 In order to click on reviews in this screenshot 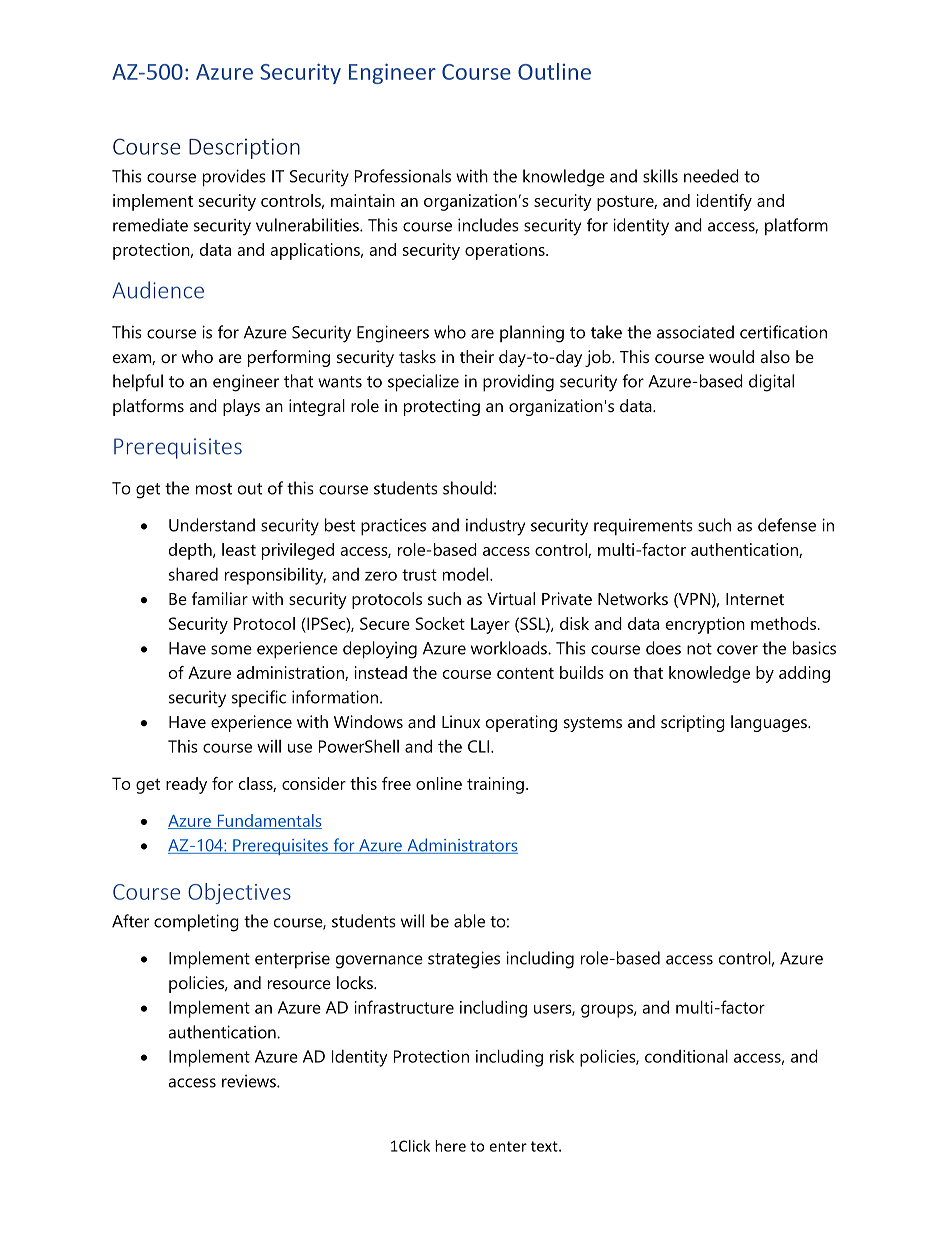, I will do `click(250, 1081)`.
